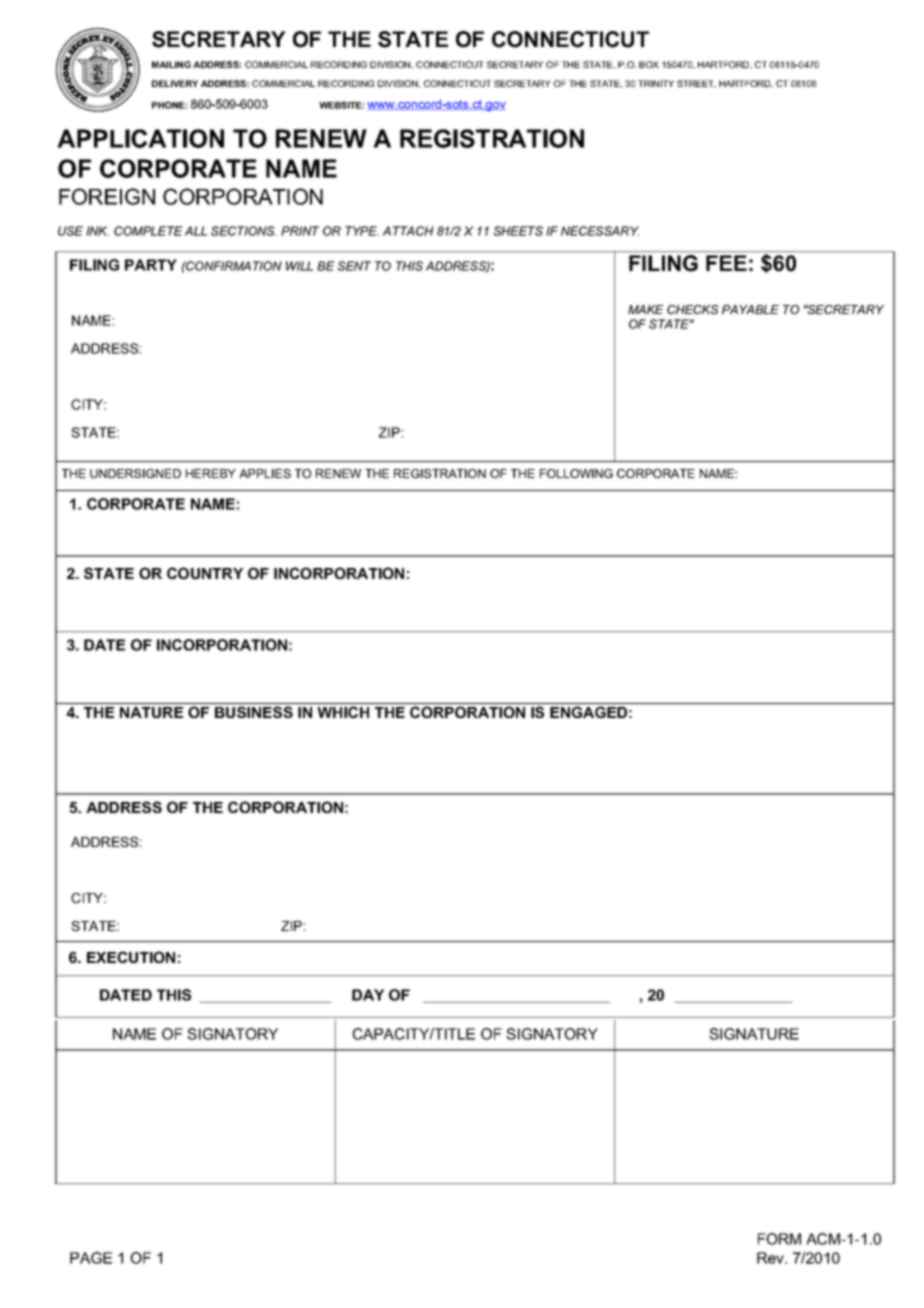 This image has width=924, height=1308. I want to click on DAY, so click(368, 995).
